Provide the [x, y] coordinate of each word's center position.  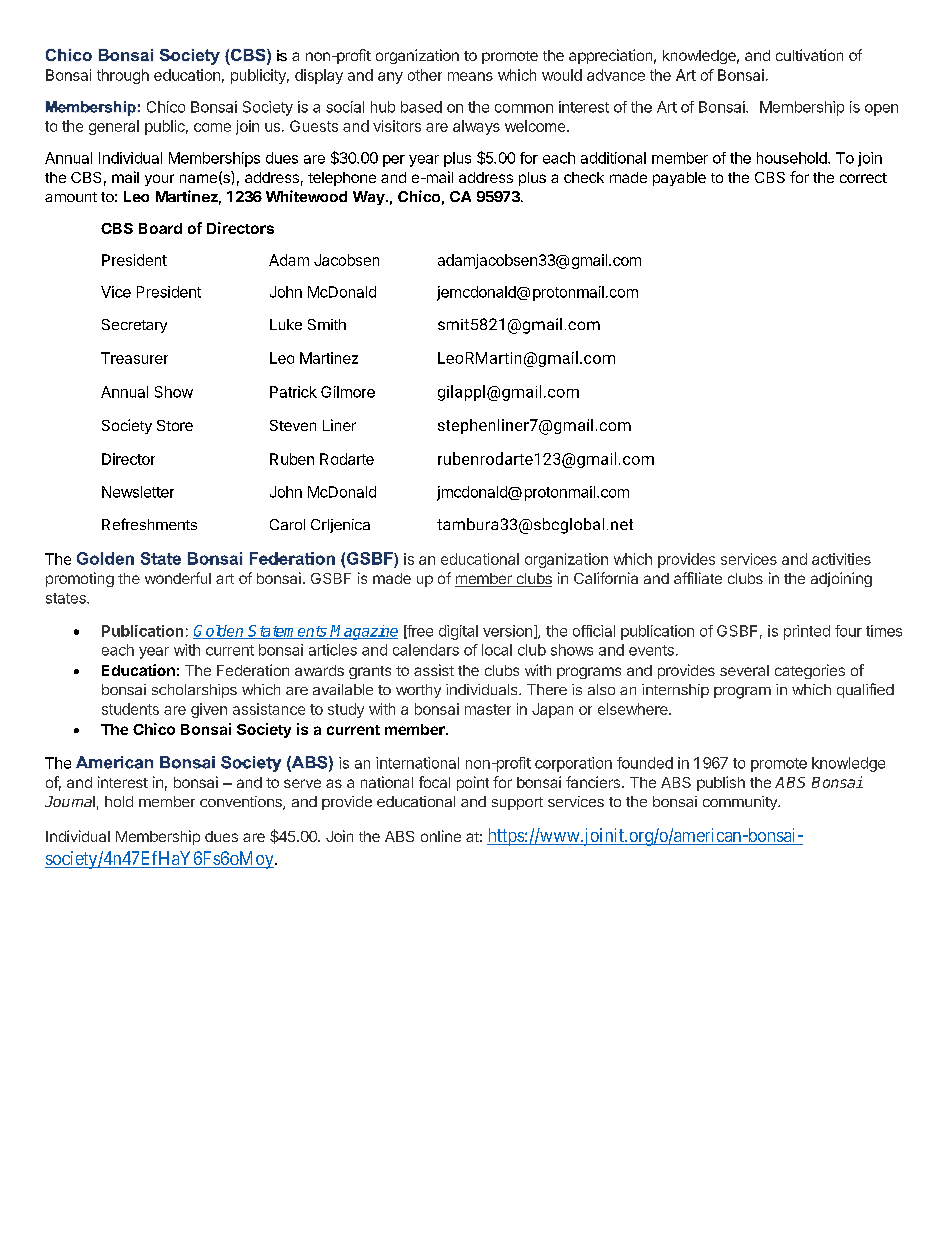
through [123, 76]
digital [458, 632]
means [470, 76]
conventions [242, 803]
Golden [219, 632]
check [584, 177]
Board [160, 228]
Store [175, 425]
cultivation [809, 55]
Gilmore [348, 392]
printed [807, 632]
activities [841, 559]
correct [863, 178]
